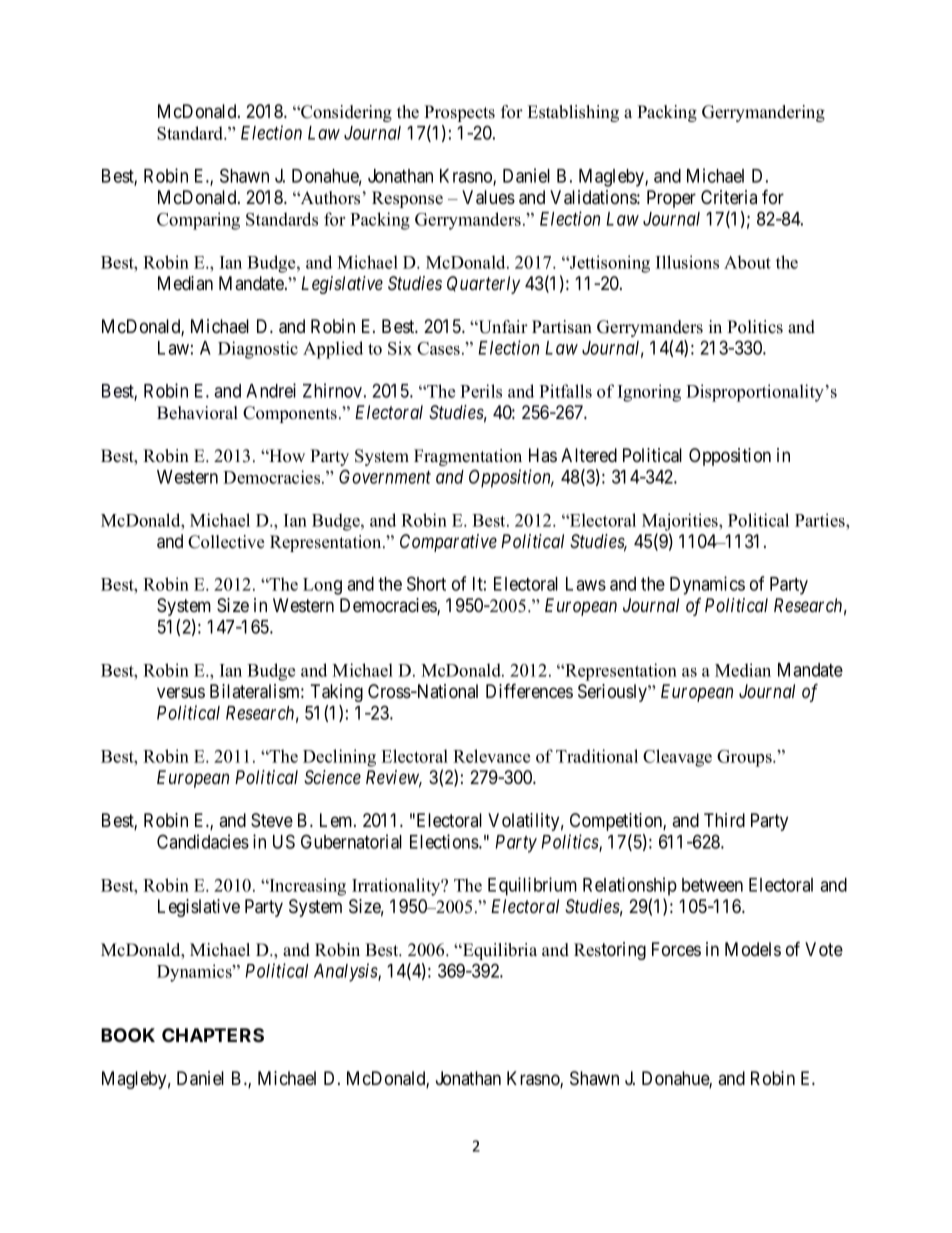 This screenshot has width=952, height=1233. I want to click on Models, so click(753, 949).
